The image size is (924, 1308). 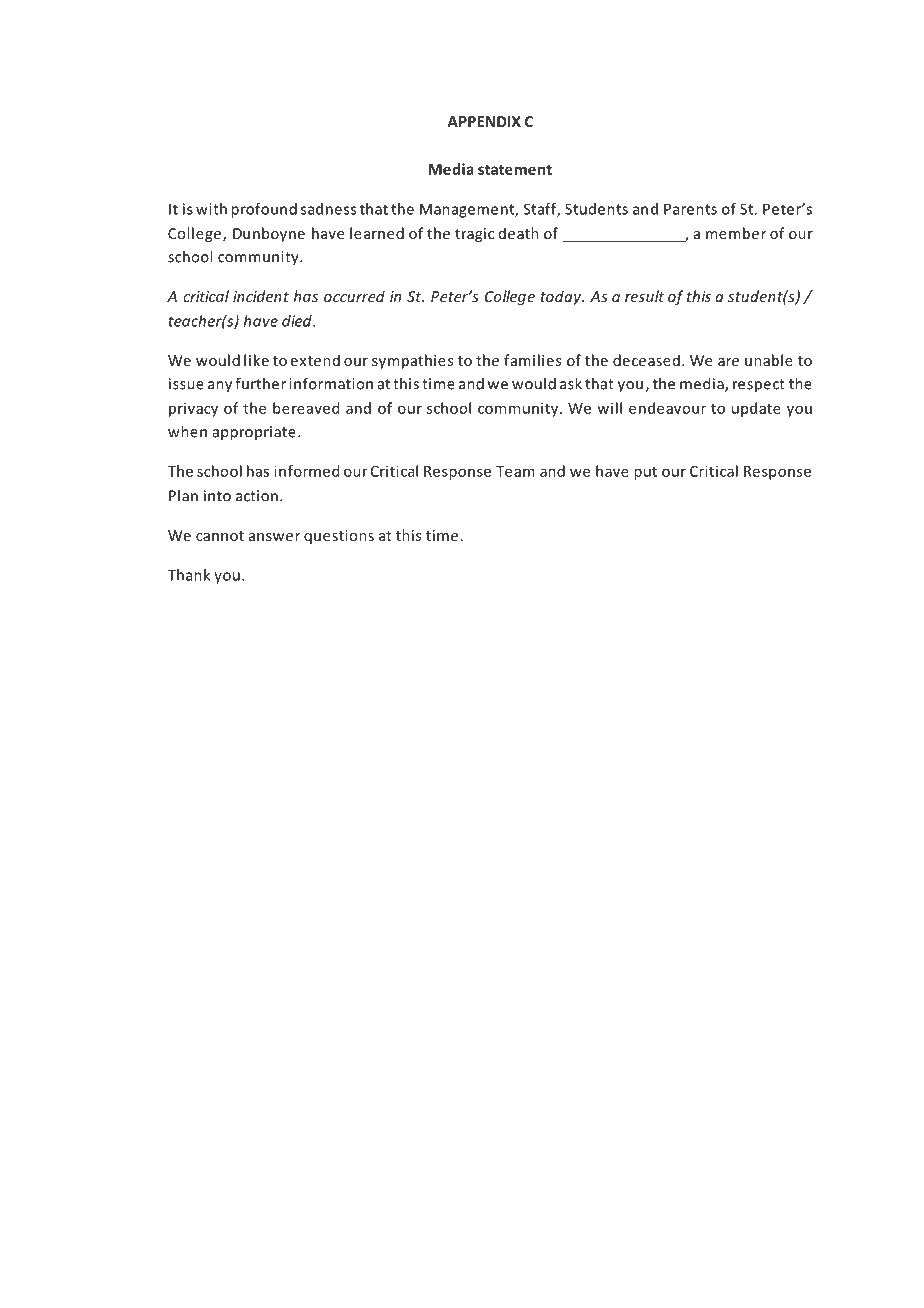 I want to click on Parents, so click(x=690, y=209).
